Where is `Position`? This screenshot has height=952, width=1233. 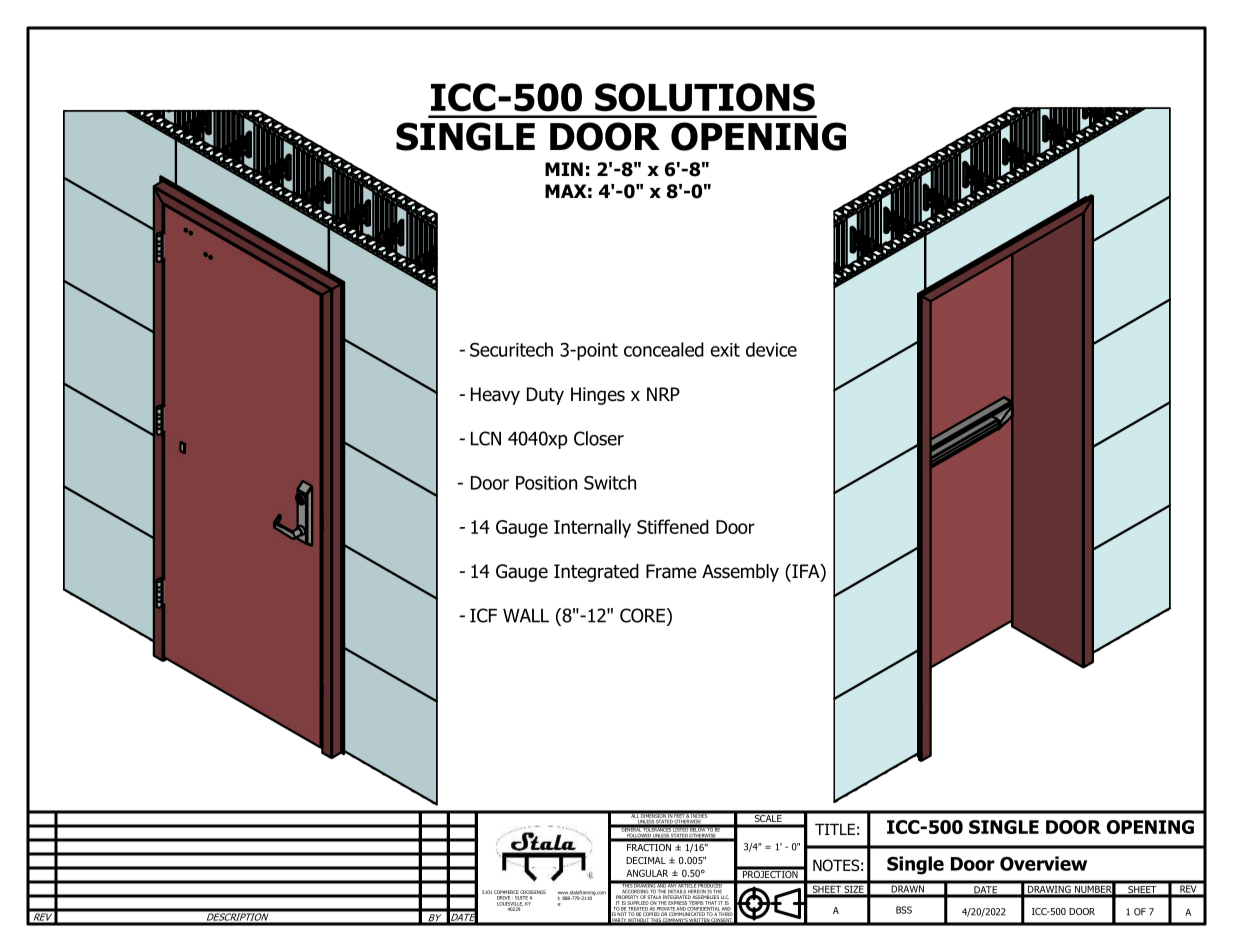
Position is located at coordinates (546, 483).
